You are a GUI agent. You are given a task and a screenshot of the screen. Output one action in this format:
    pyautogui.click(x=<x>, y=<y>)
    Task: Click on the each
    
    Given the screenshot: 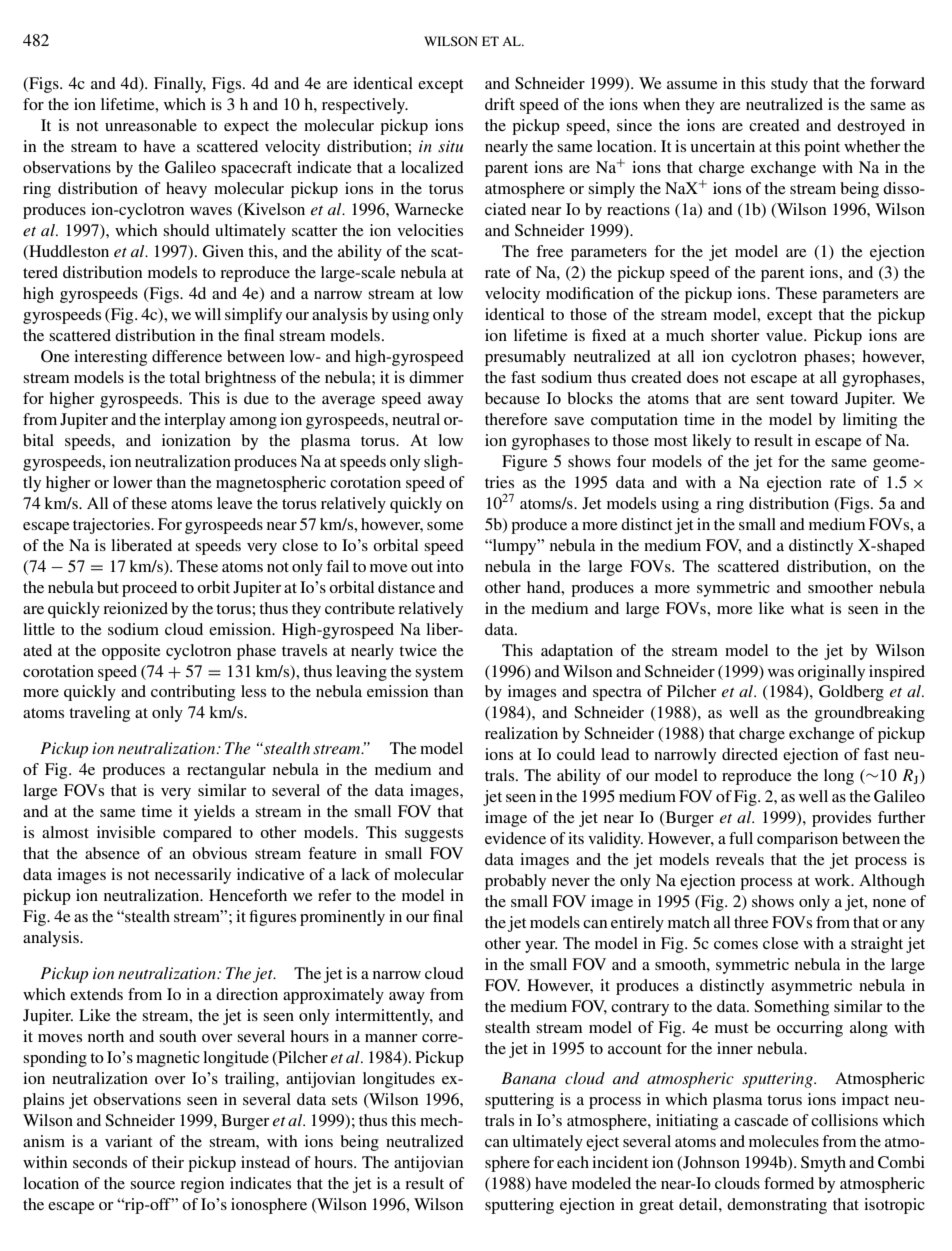 What is the action you would take?
    pyautogui.click(x=573, y=1162)
